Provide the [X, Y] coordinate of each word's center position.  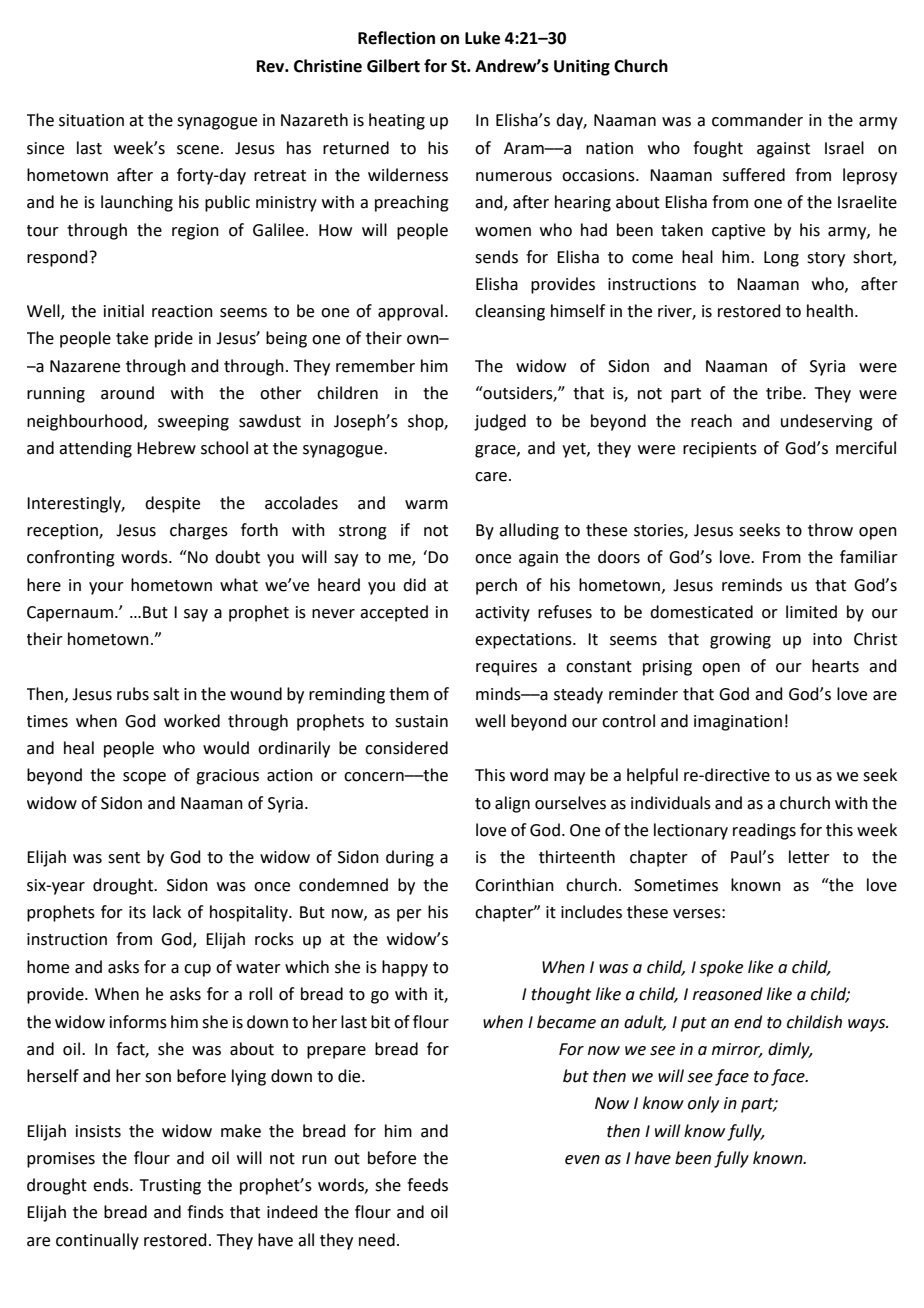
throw [830, 530]
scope [144, 778]
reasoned [728, 994]
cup [197, 970]
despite [172, 504]
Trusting [170, 1187]
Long [781, 259]
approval [410, 312]
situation [91, 120]
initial [124, 311]
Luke [482, 38]
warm [426, 505]
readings [764, 831]
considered [406, 748]
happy [405, 968]
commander [757, 120]
